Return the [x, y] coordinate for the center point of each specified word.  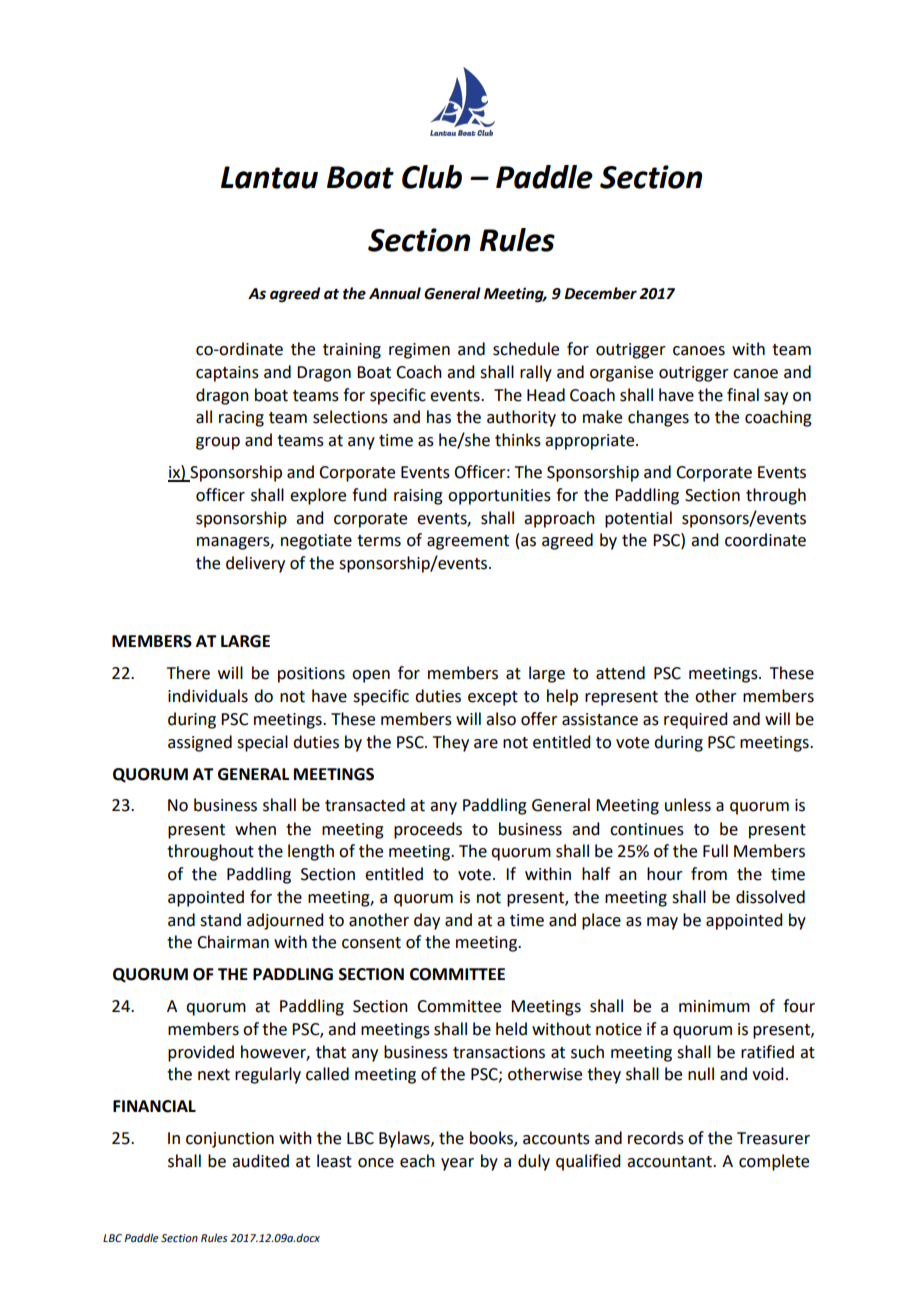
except [493, 698]
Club [432, 177]
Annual [395, 293]
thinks [518, 440]
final [743, 395]
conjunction [230, 1140]
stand [220, 920]
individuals [208, 696]
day [427, 921]
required [695, 720]
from [709, 874]
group [218, 443]
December [600, 293]
